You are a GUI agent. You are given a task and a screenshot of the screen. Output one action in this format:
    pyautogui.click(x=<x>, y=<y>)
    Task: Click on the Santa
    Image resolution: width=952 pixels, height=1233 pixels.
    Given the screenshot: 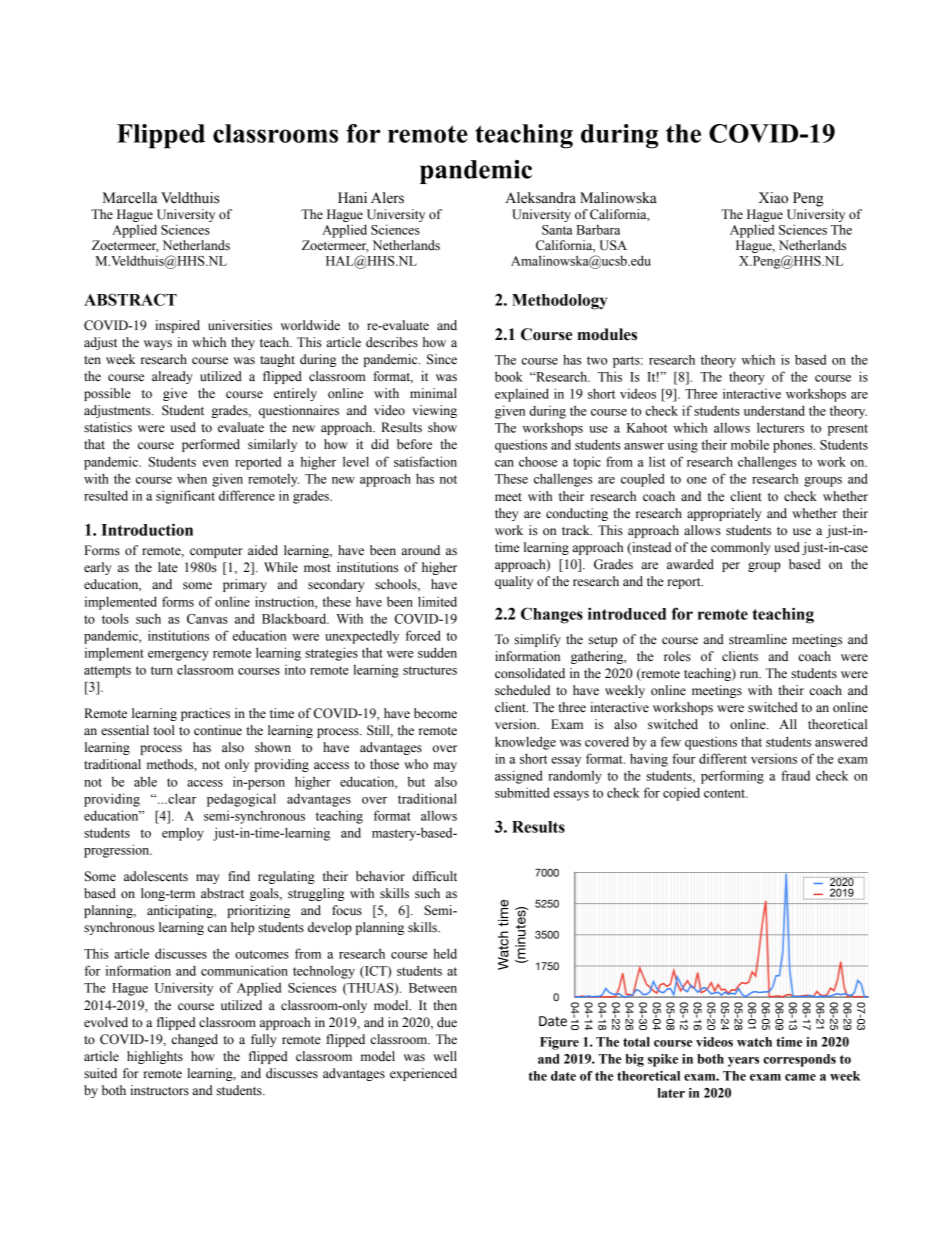 What is the action you would take?
    pyautogui.click(x=557, y=230)
